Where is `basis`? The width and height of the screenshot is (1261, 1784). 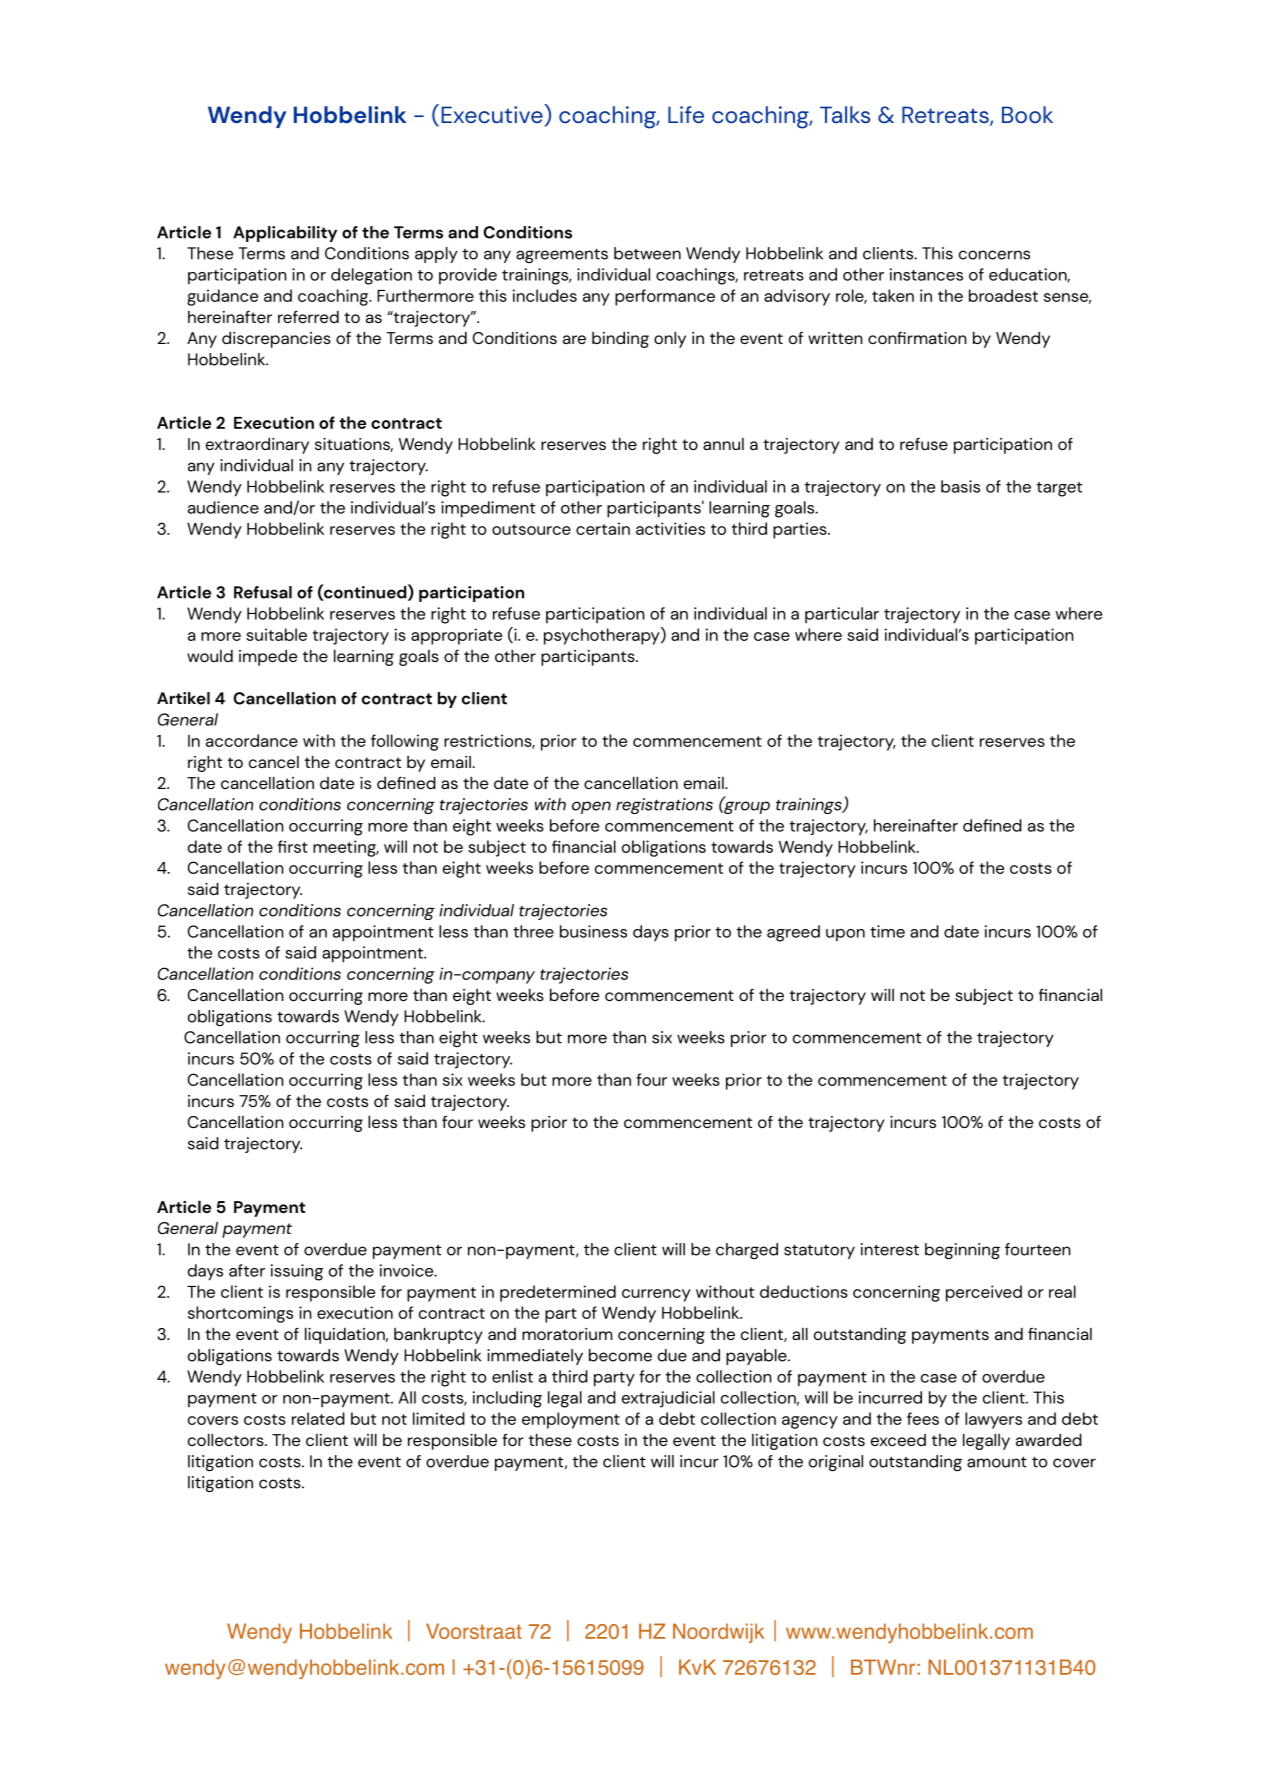
basis is located at coordinates (960, 486).
